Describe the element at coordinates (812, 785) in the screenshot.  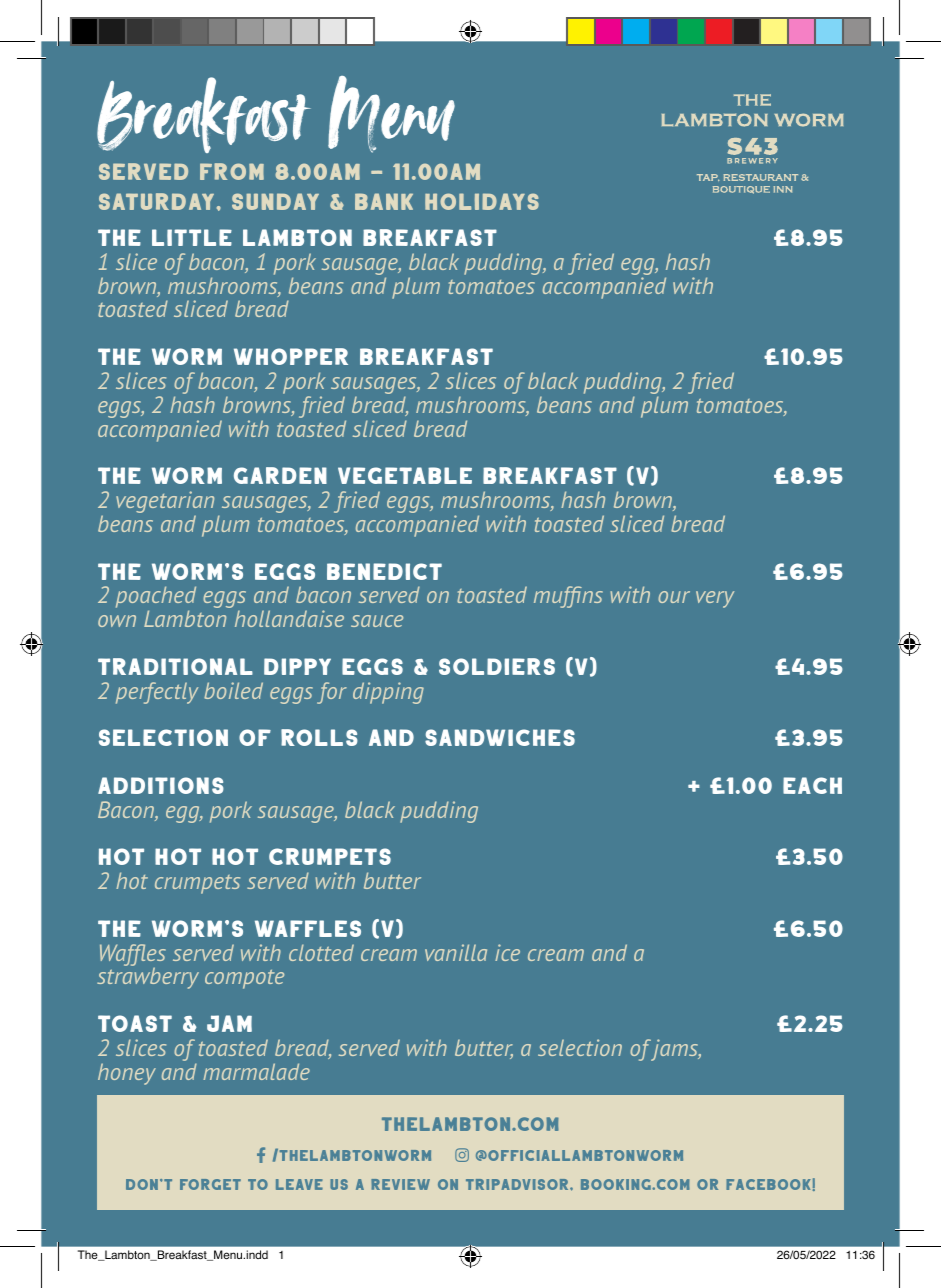
I see `EACH` at that location.
